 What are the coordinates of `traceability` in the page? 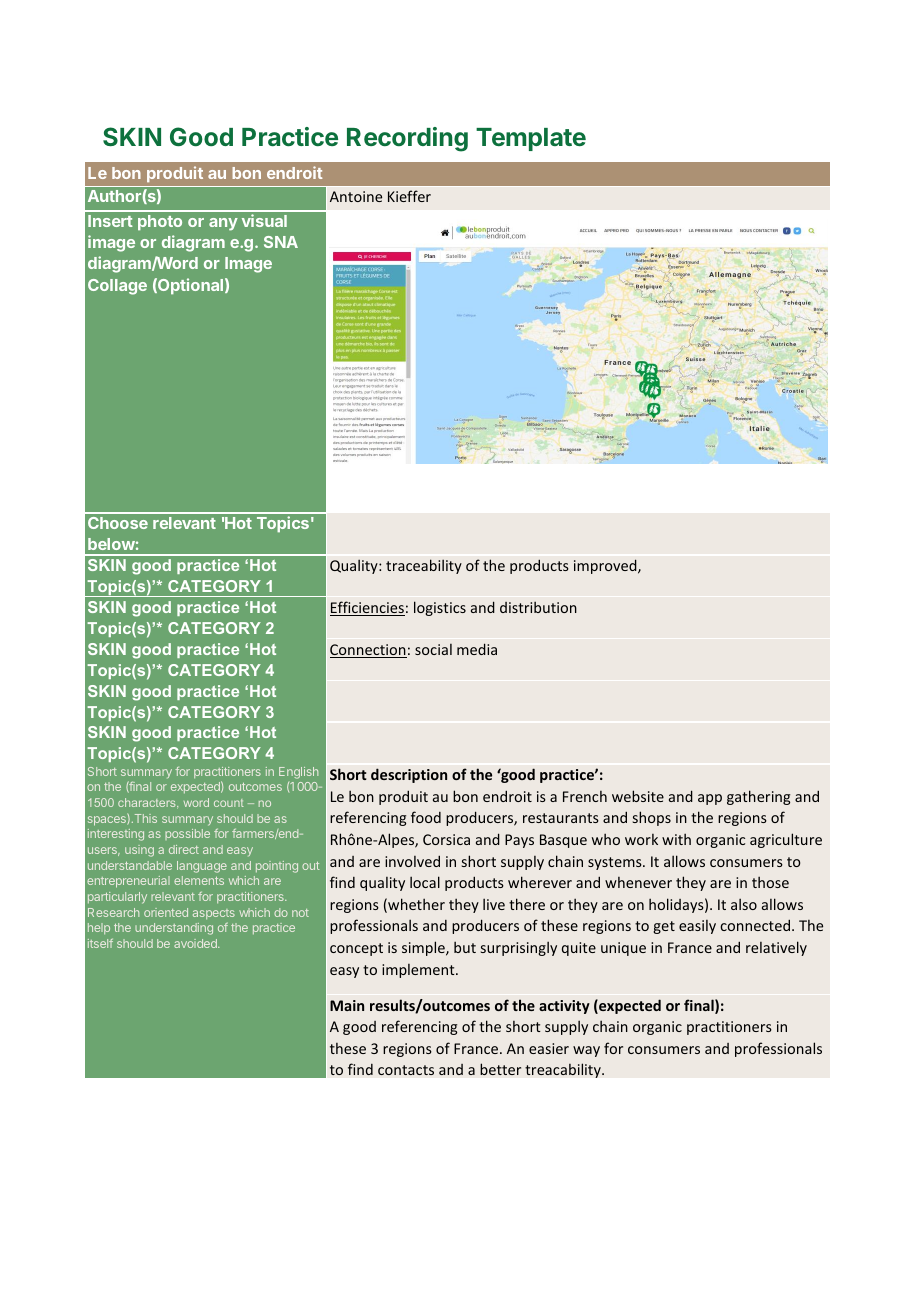 It's located at (424, 566).
